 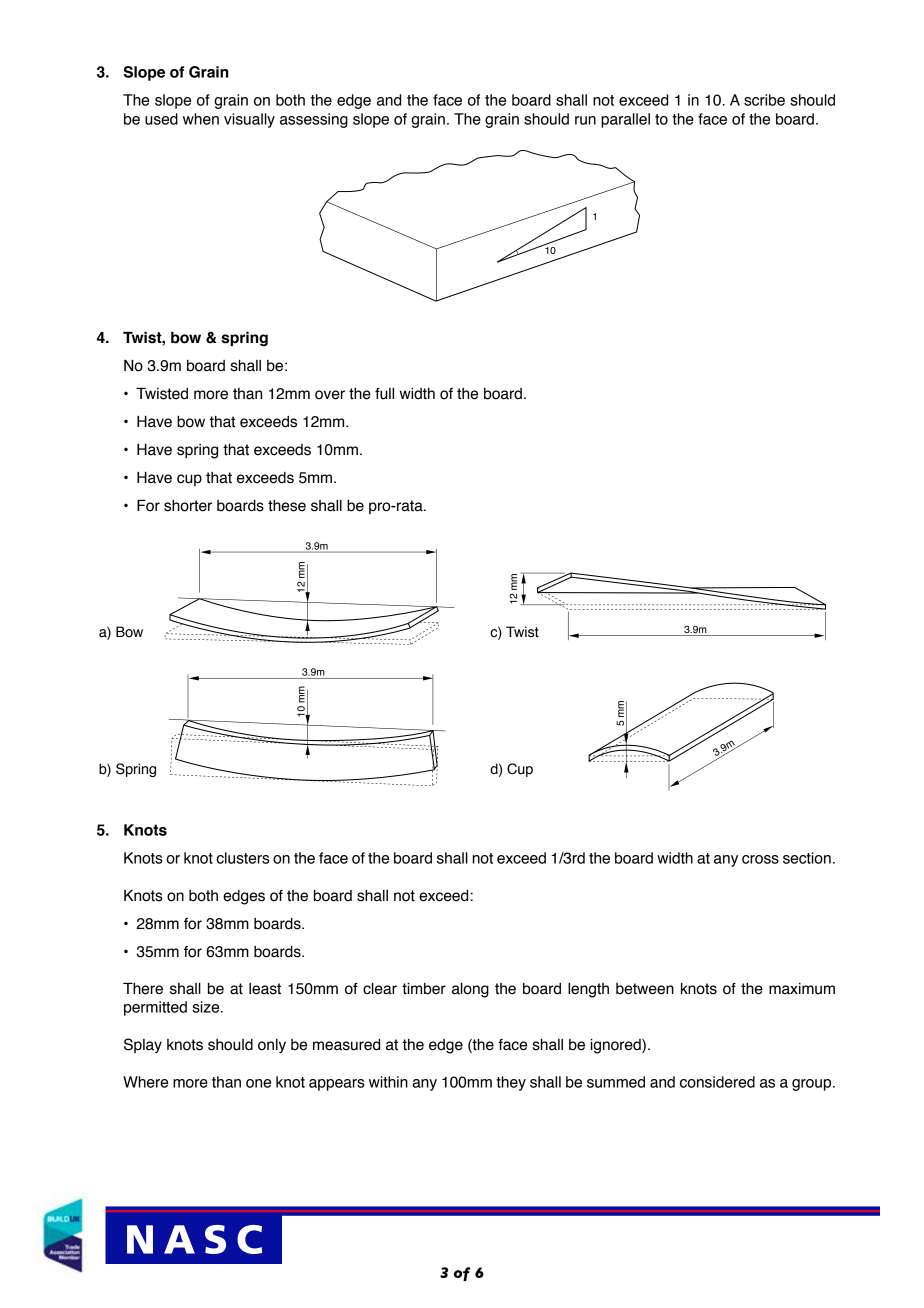 I want to click on scribe, so click(x=764, y=100).
